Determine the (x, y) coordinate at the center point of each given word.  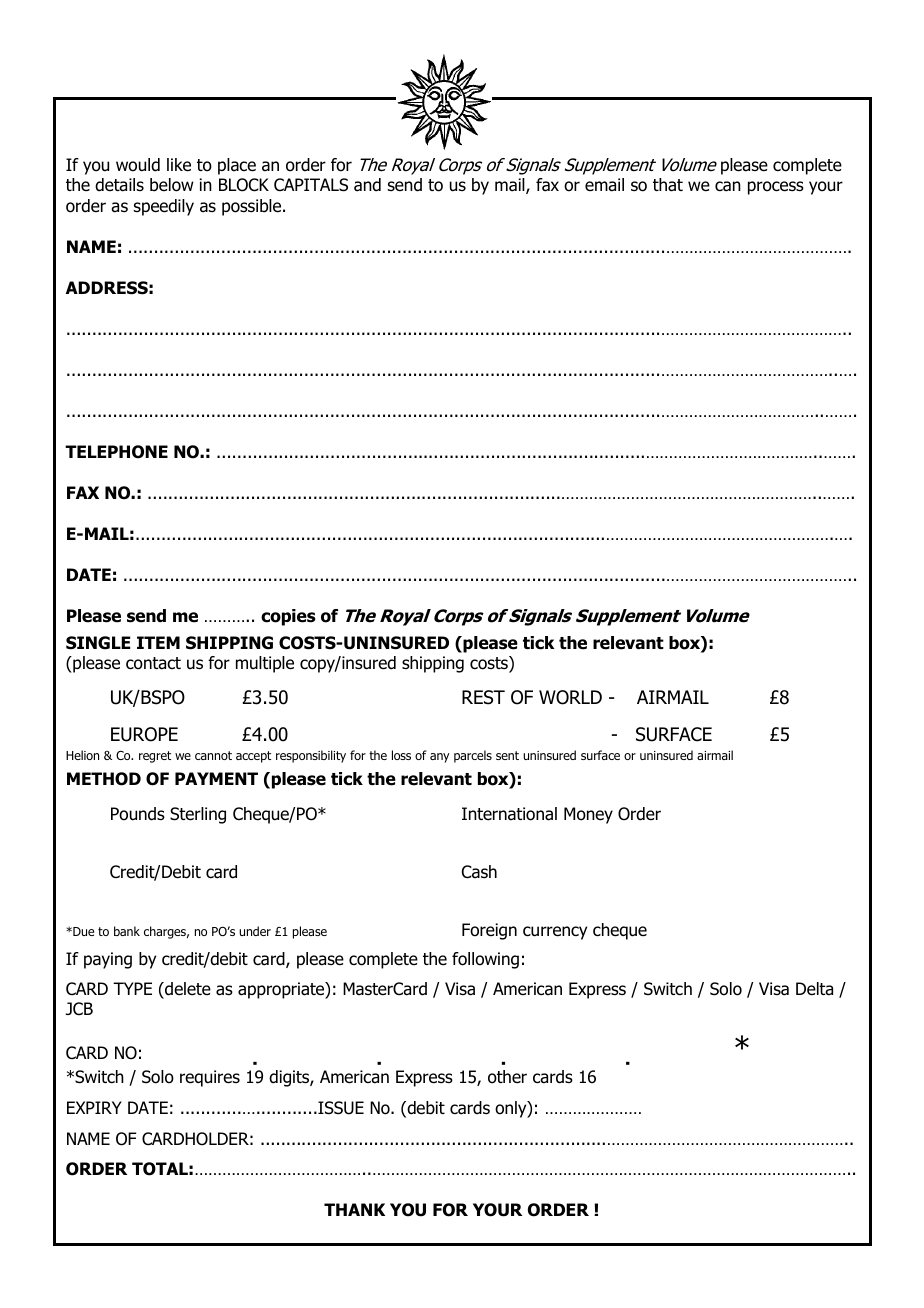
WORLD (570, 697)
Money (588, 815)
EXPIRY (94, 1107)
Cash (479, 872)
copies (288, 617)
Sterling (198, 815)
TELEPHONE (116, 452)
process (776, 188)
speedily (164, 207)
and (367, 185)
